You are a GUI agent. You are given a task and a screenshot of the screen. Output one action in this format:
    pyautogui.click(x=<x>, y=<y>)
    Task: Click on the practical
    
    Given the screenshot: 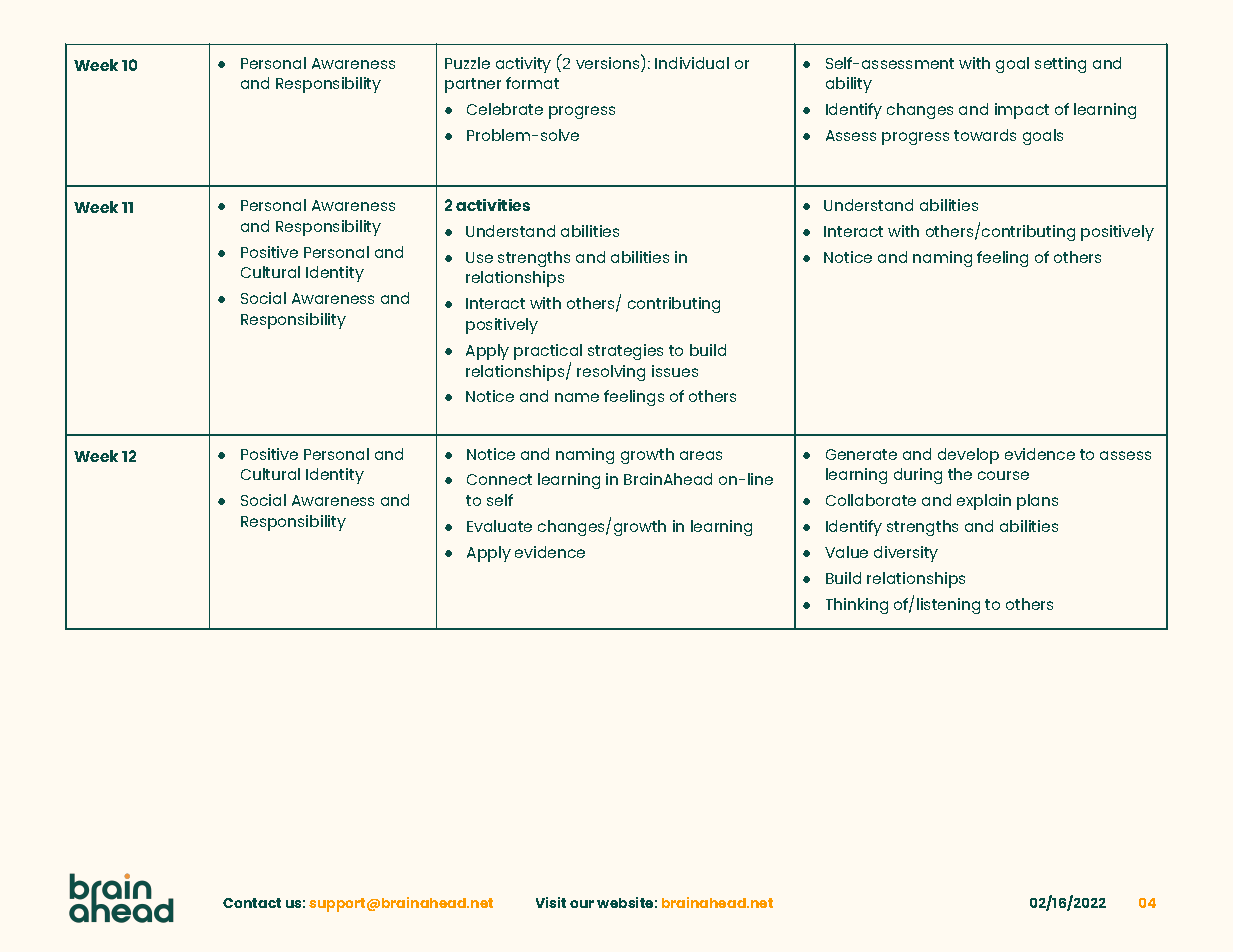 What is the action you would take?
    pyautogui.click(x=548, y=353)
